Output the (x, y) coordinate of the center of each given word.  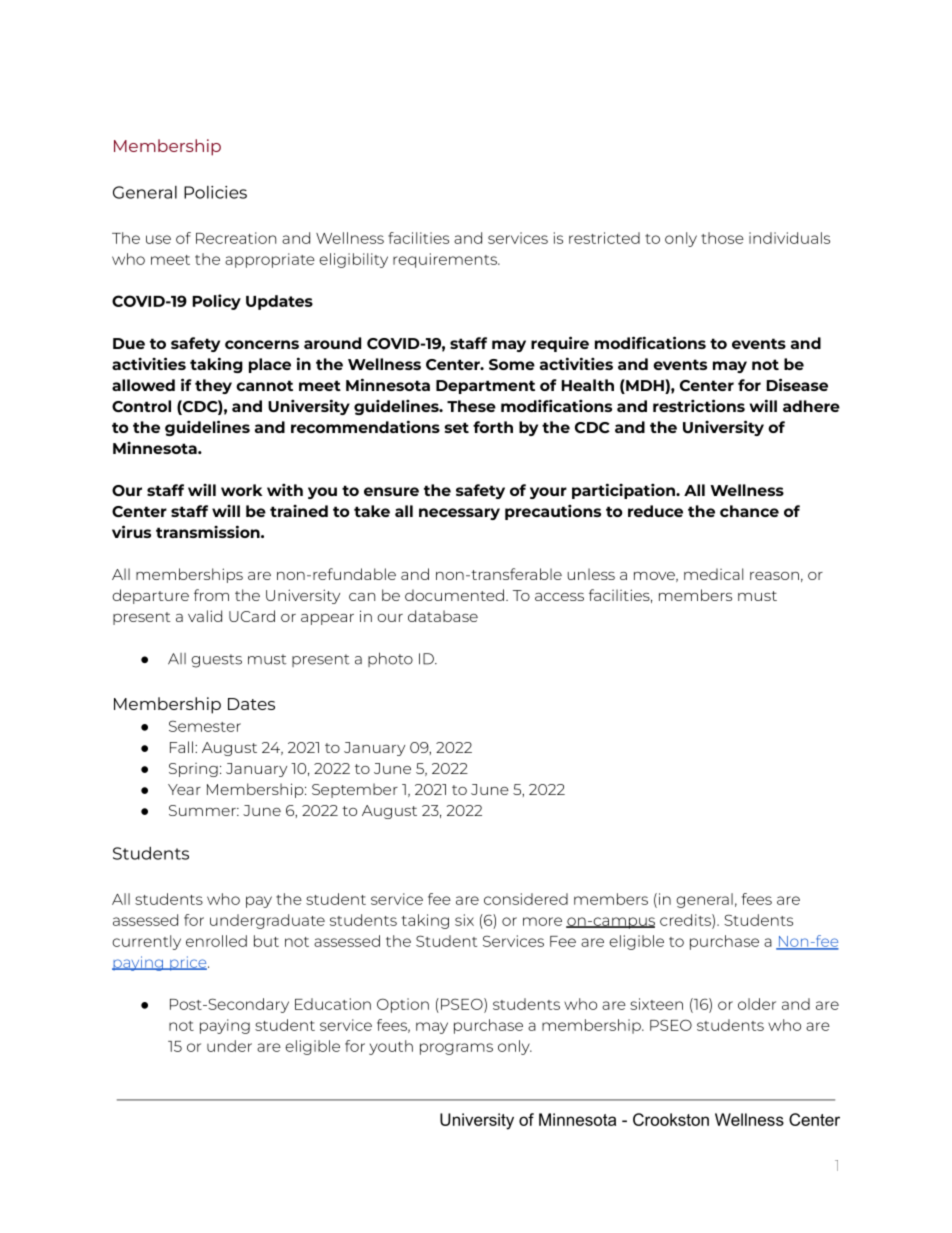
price (188, 963)
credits (686, 920)
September (355, 790)
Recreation (236, 238)
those (722, 238)
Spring (193, 770)
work (241, 490)
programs (456, 1049)
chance (749, 511)
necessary (459, 514)
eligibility (353, 260)
